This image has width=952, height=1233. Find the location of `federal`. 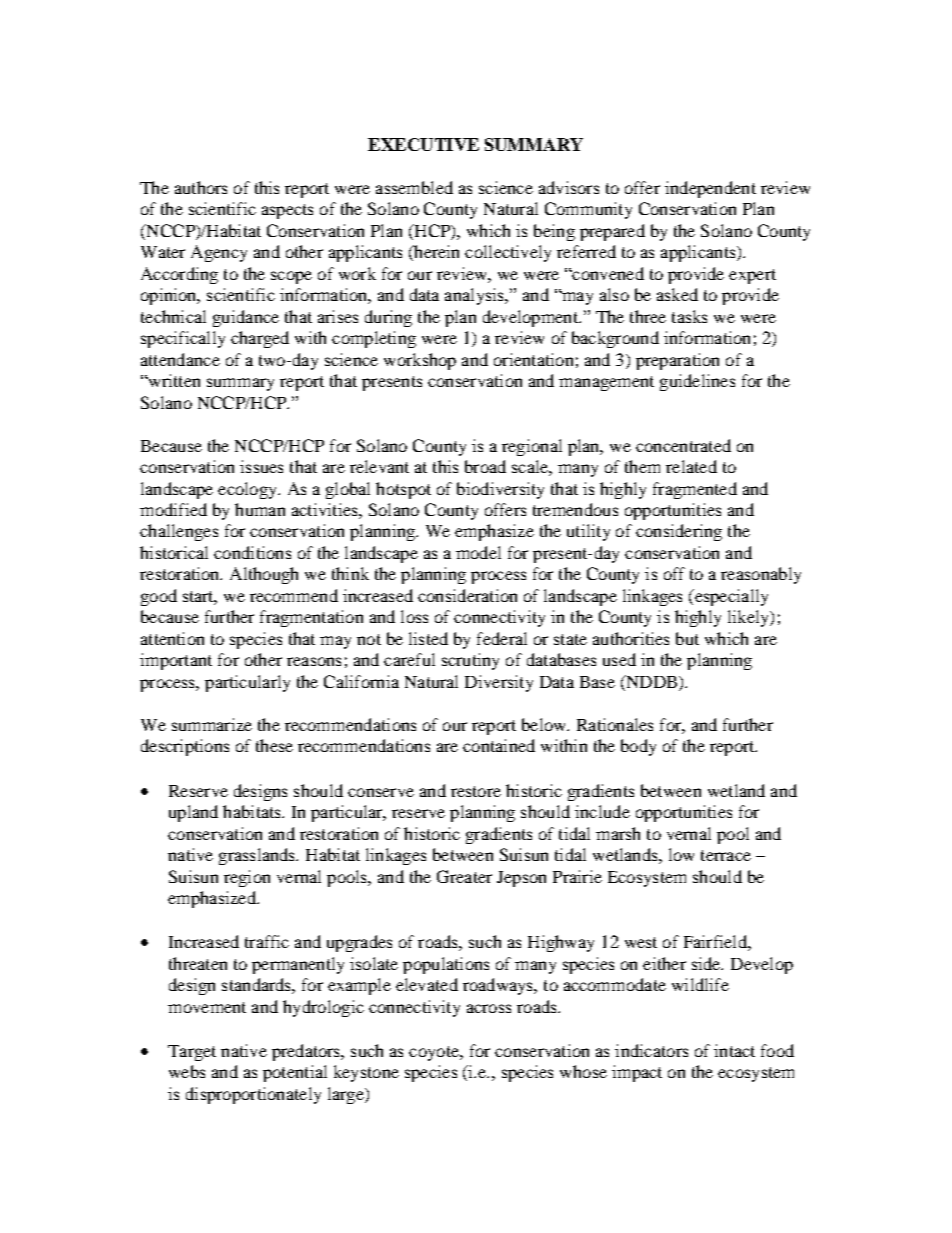

federal is located at coordinates (502, 638).
